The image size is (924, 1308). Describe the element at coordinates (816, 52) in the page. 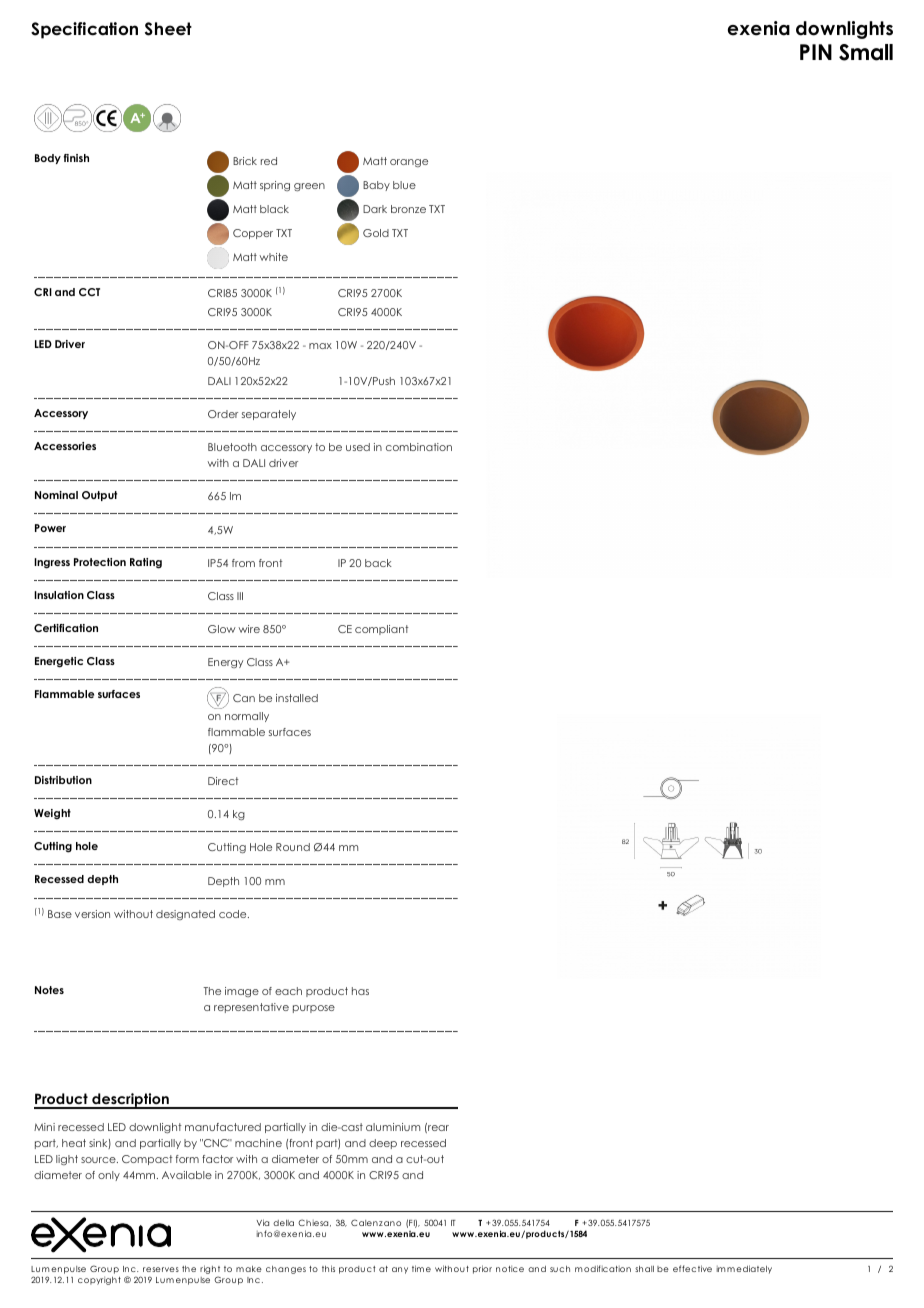

I see `PIN` at that location.
